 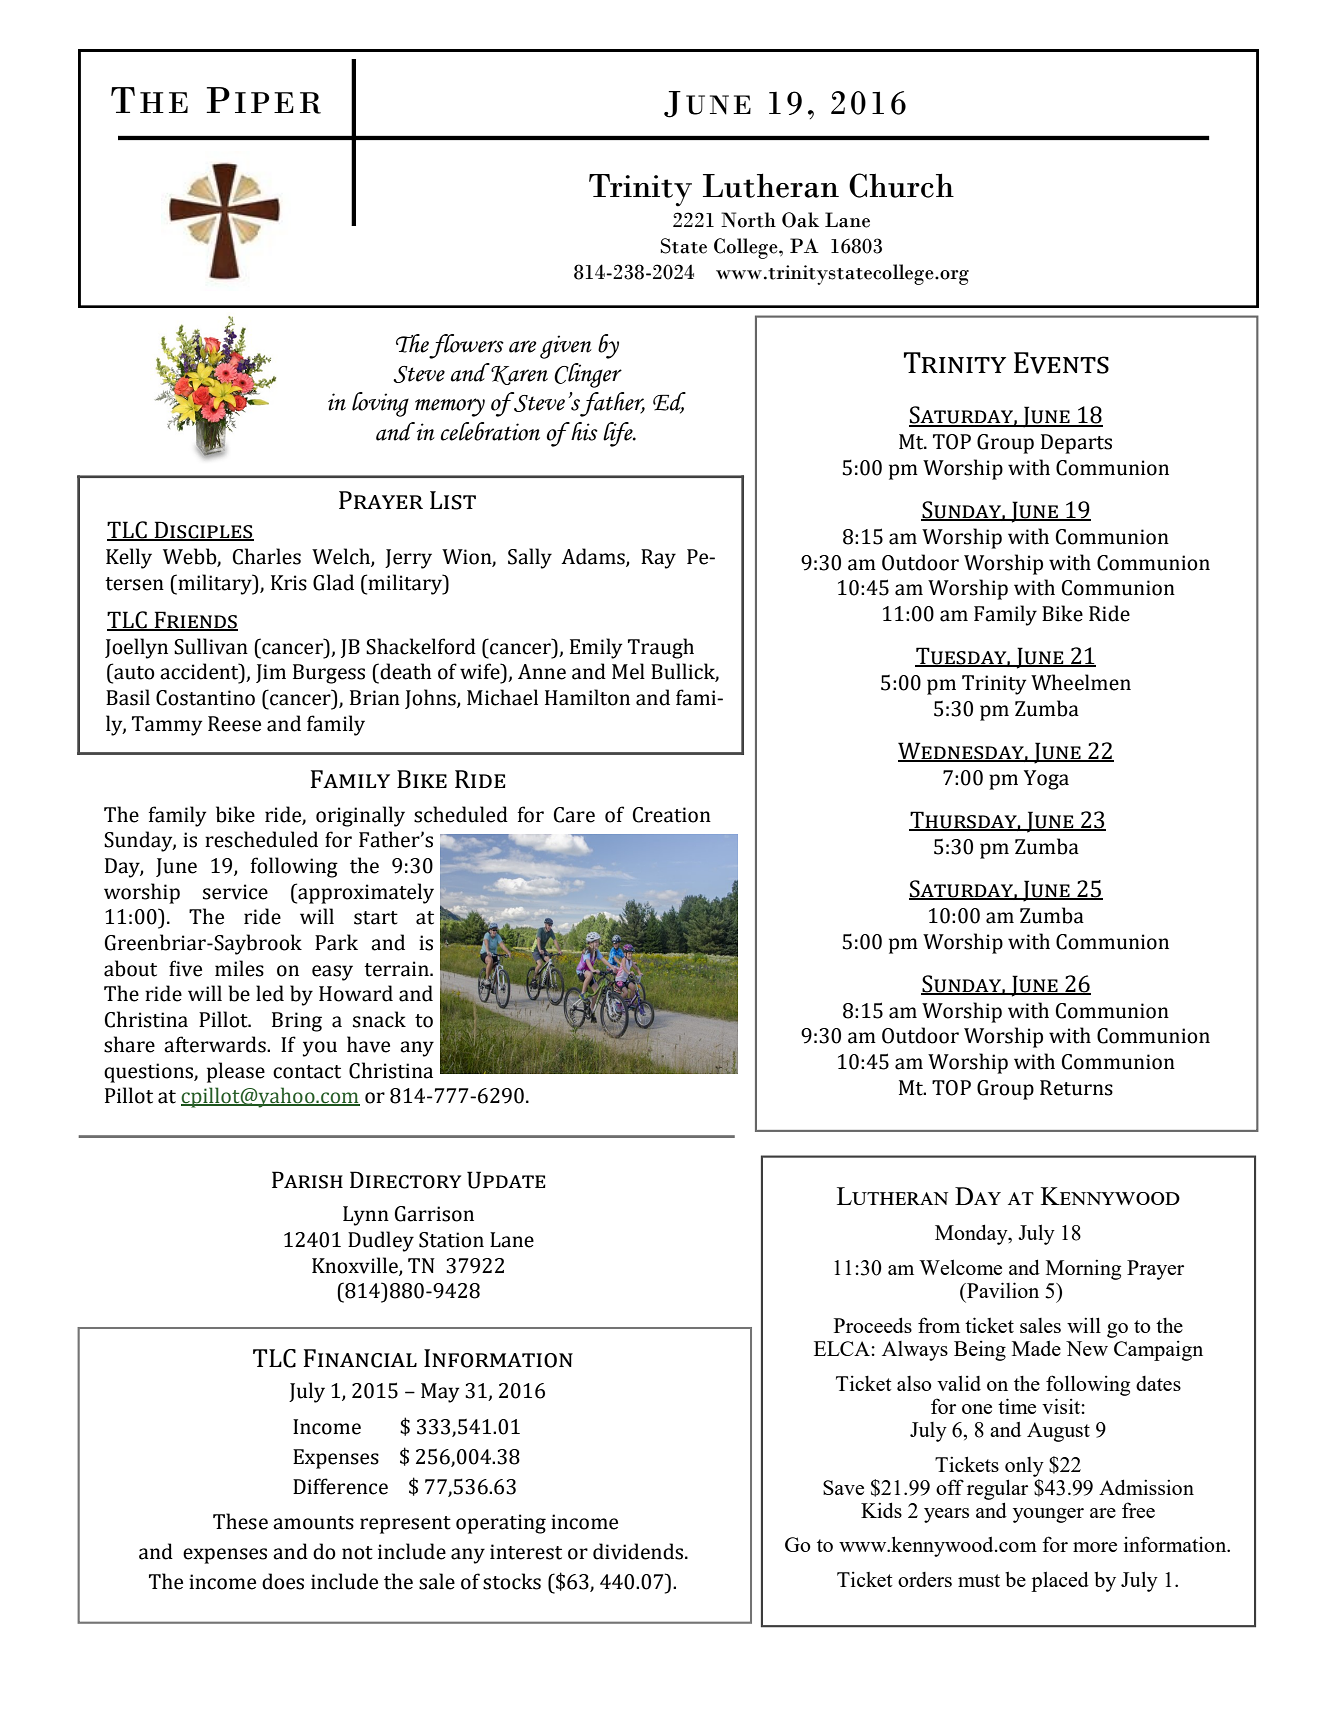 What do you see at coordinates (267, 556) in the screenshot?
I see `Charles` at bounding box center [267, 556].
